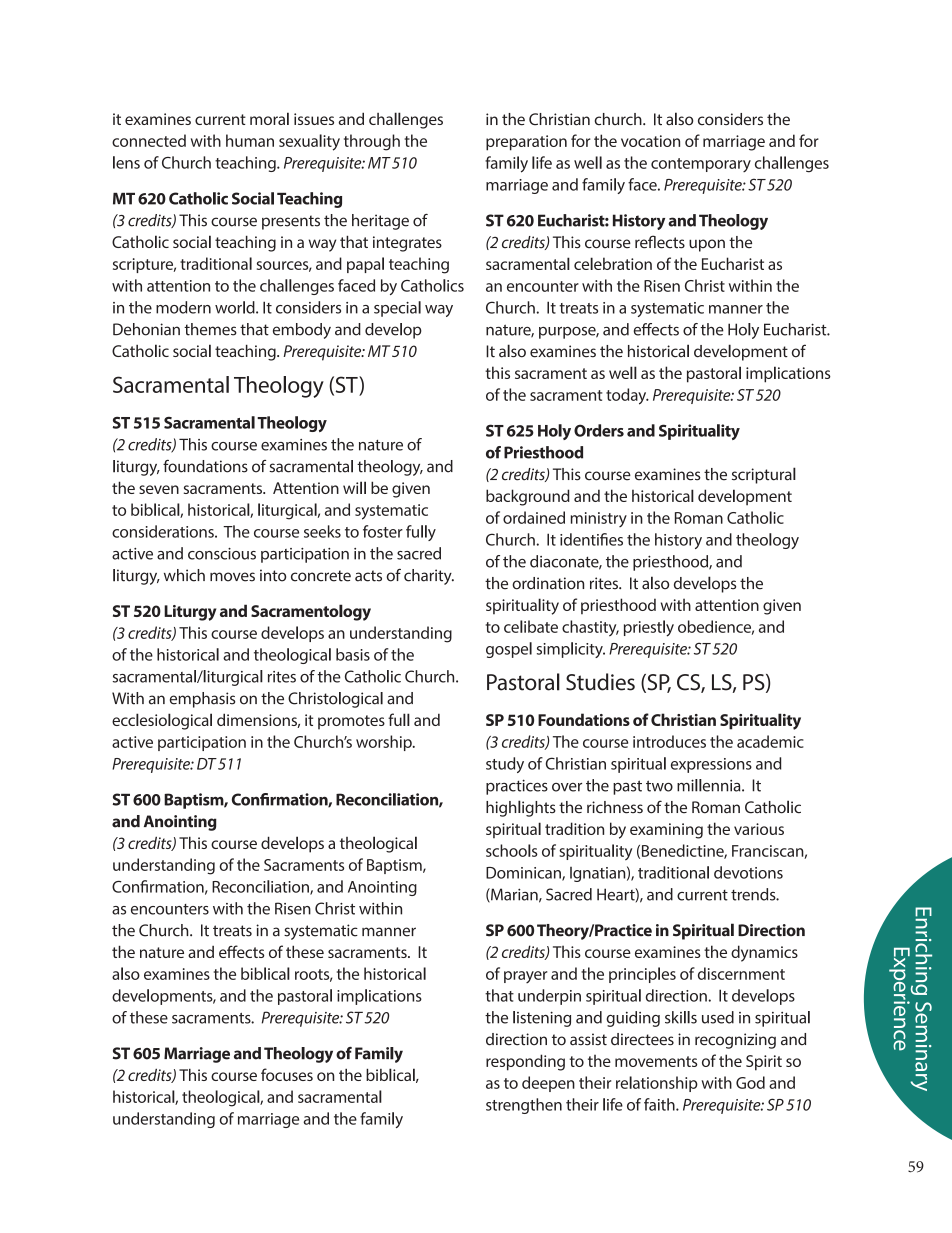 The width and height of the screenshot is (952, 1233). I want to click on today, so click(627, 396).
